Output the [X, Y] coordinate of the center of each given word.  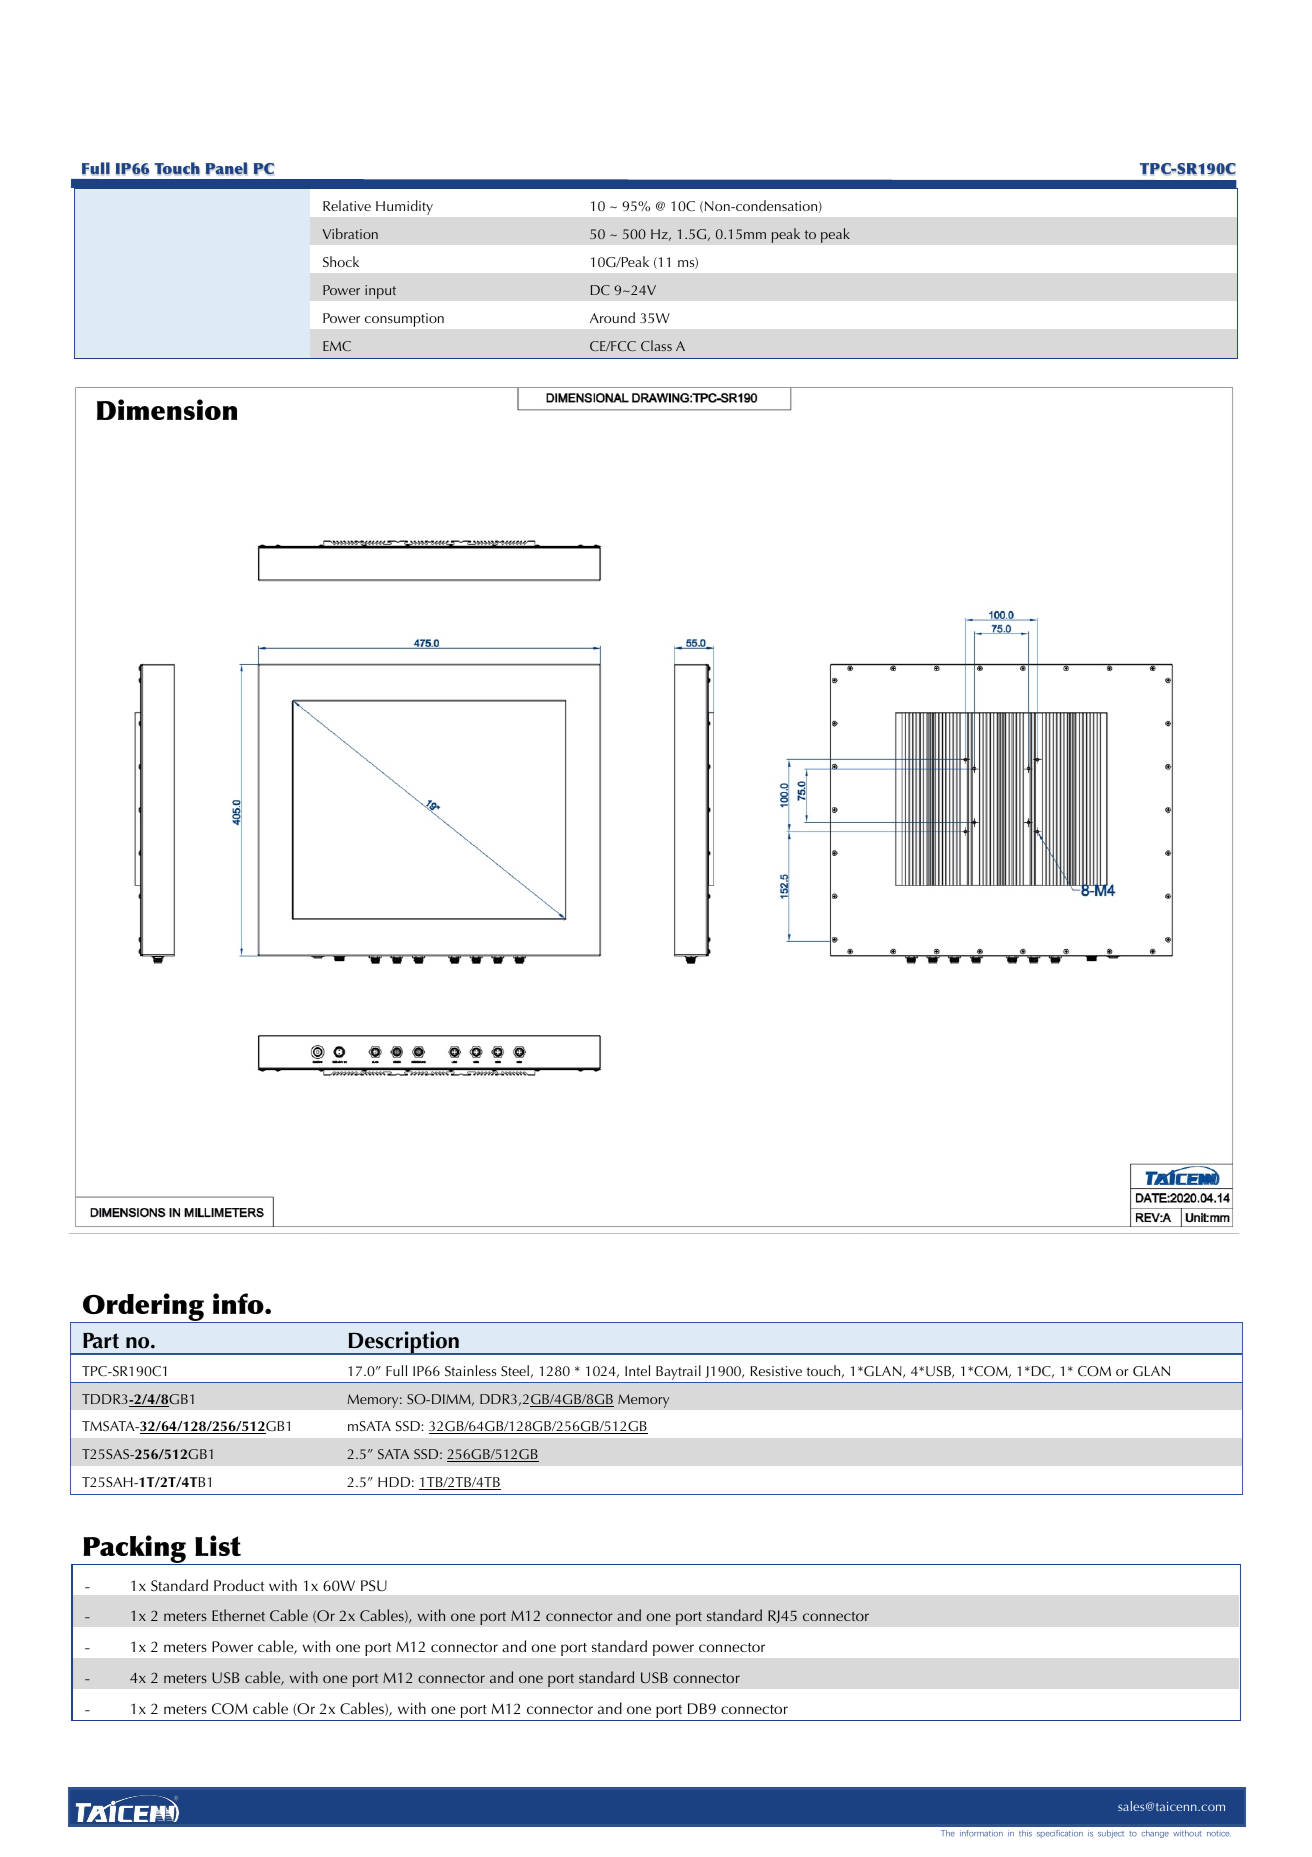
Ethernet [238, 1615]
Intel [637, 1370]
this [1025, 1833]
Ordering [143, 1308]
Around [612, 317]
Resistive [776, 1371]
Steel [515, 1370]
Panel [227, 169]
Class [656, 345]
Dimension [167, 409]
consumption [404, 320]
